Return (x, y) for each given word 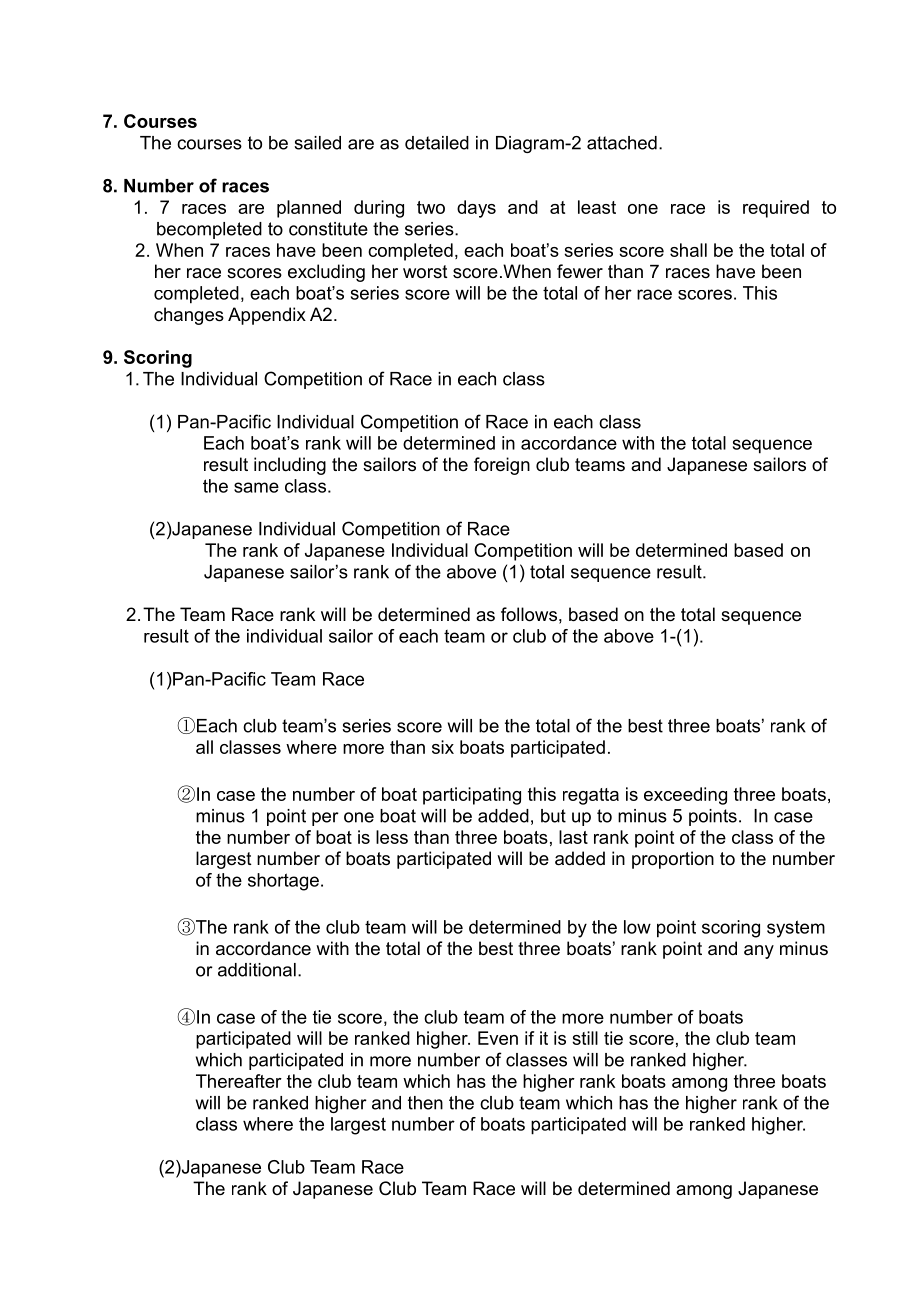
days (476, 209)
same (256, 487)
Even (498, 1038)
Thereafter (239, 1081)
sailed (317, 143)
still (585, 1038)
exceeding (685, 796)
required (776, 209)
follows (529, 614)
